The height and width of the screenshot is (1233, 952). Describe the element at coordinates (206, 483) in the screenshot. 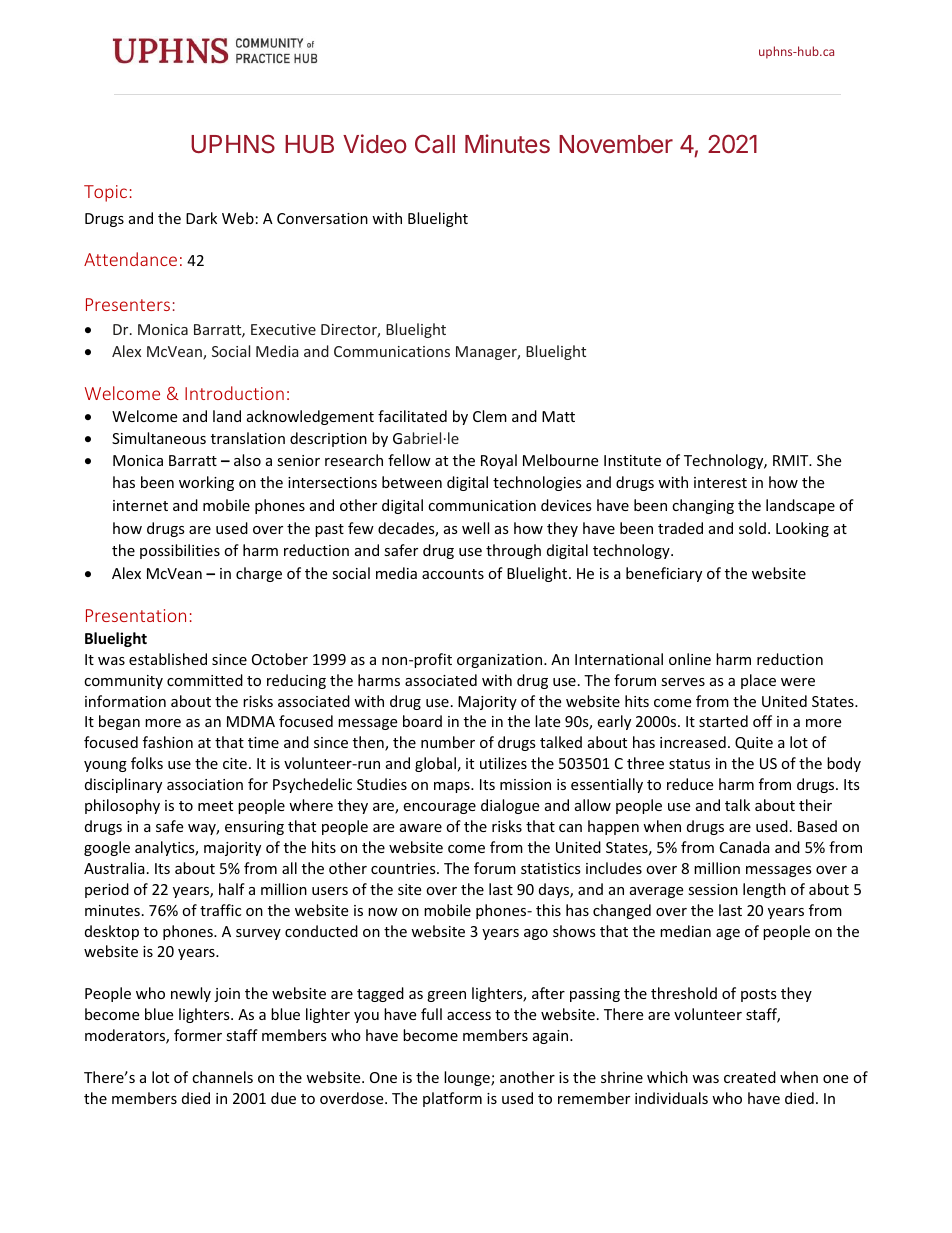

I see `working` at that location.
